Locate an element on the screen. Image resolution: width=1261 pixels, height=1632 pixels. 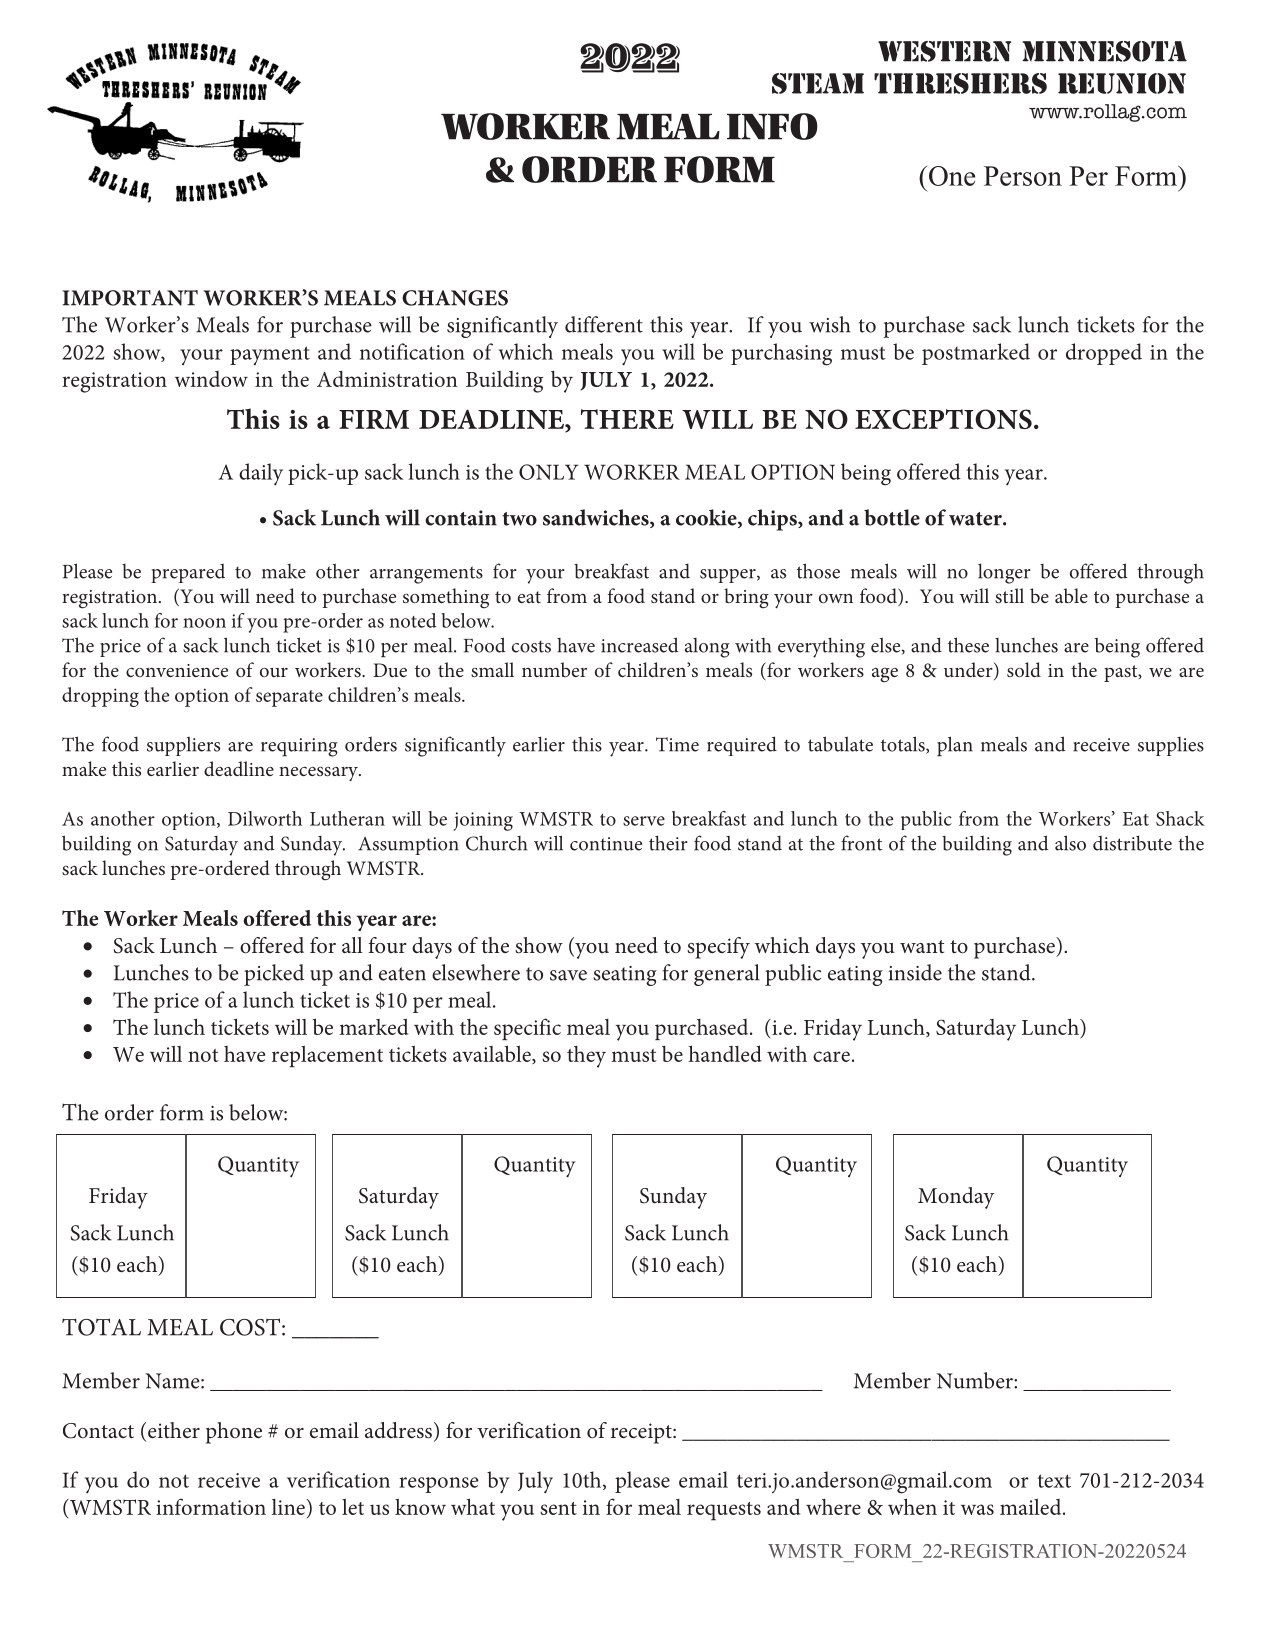
replacement is located at coordinates (327, 1056).
